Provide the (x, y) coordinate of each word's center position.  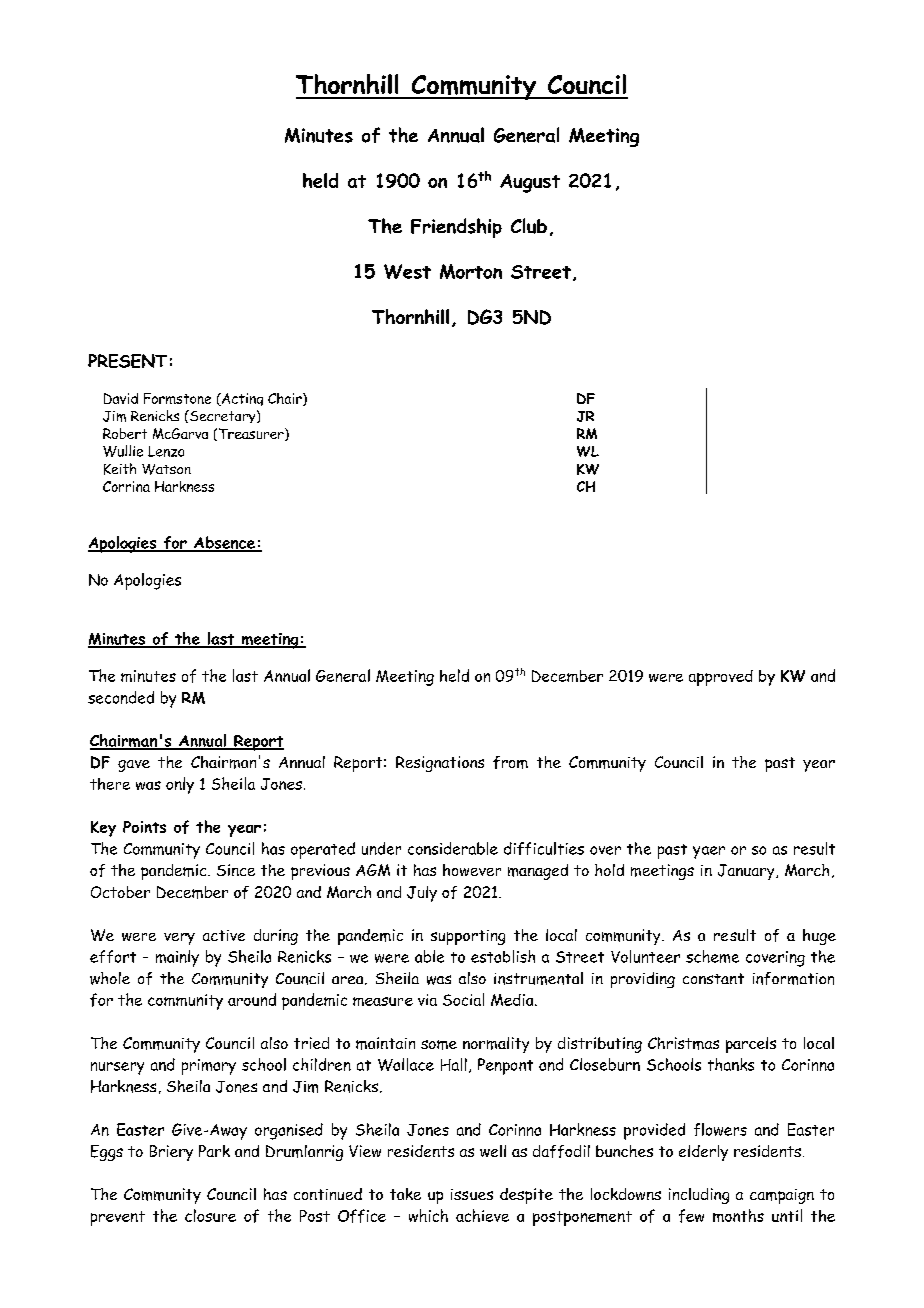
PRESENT (127, 361)
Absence (224, 543)
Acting (241, 399)
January (747, 872)
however (472, 870)
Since (236, 870)
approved (721, 678)
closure (210, 1215)
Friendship (456, 228)
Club (529, 226)
